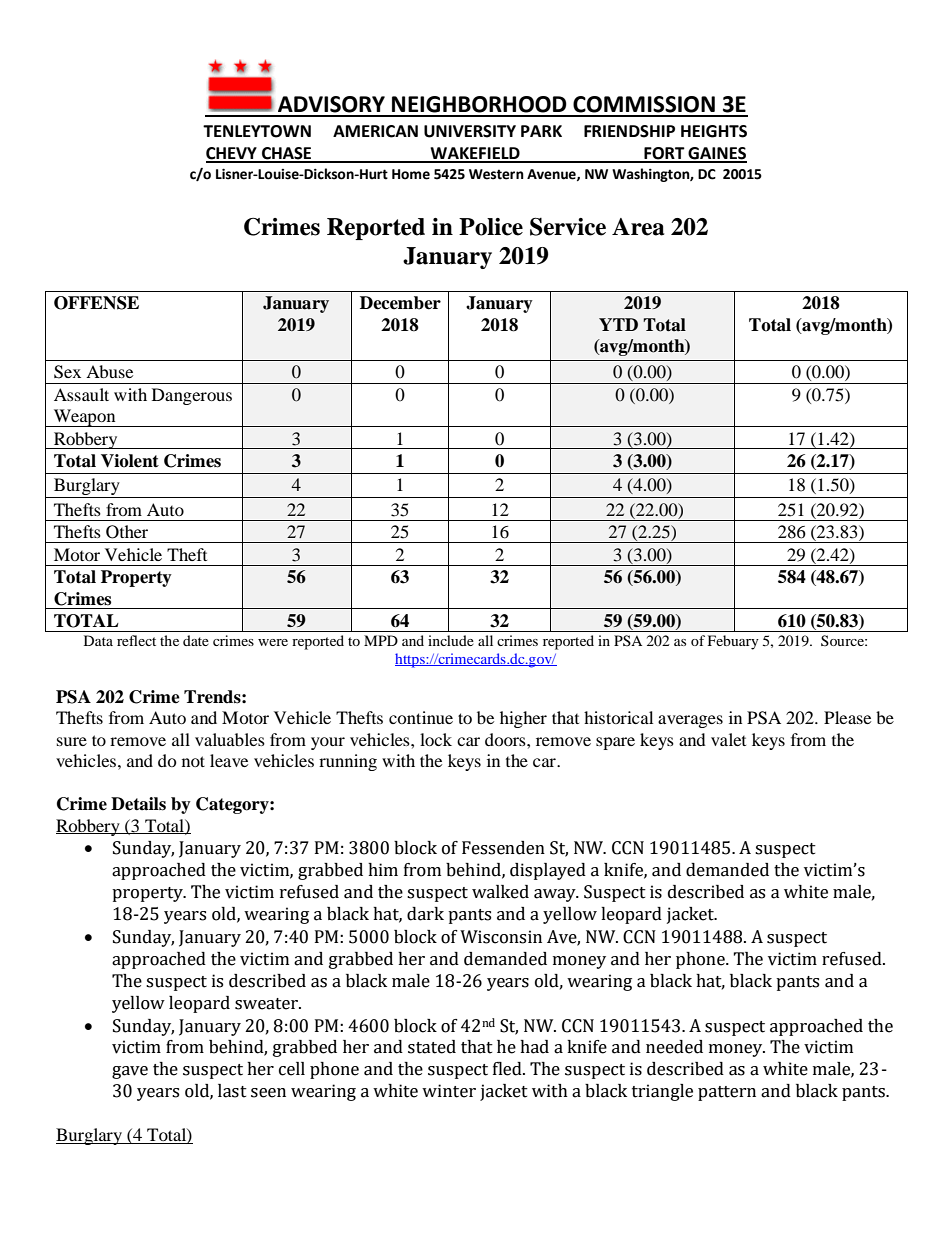 The width and height of the image is (952, 1233). Describe the element at coordinates (130, 1072) in the image. I see `gave` at that location.
